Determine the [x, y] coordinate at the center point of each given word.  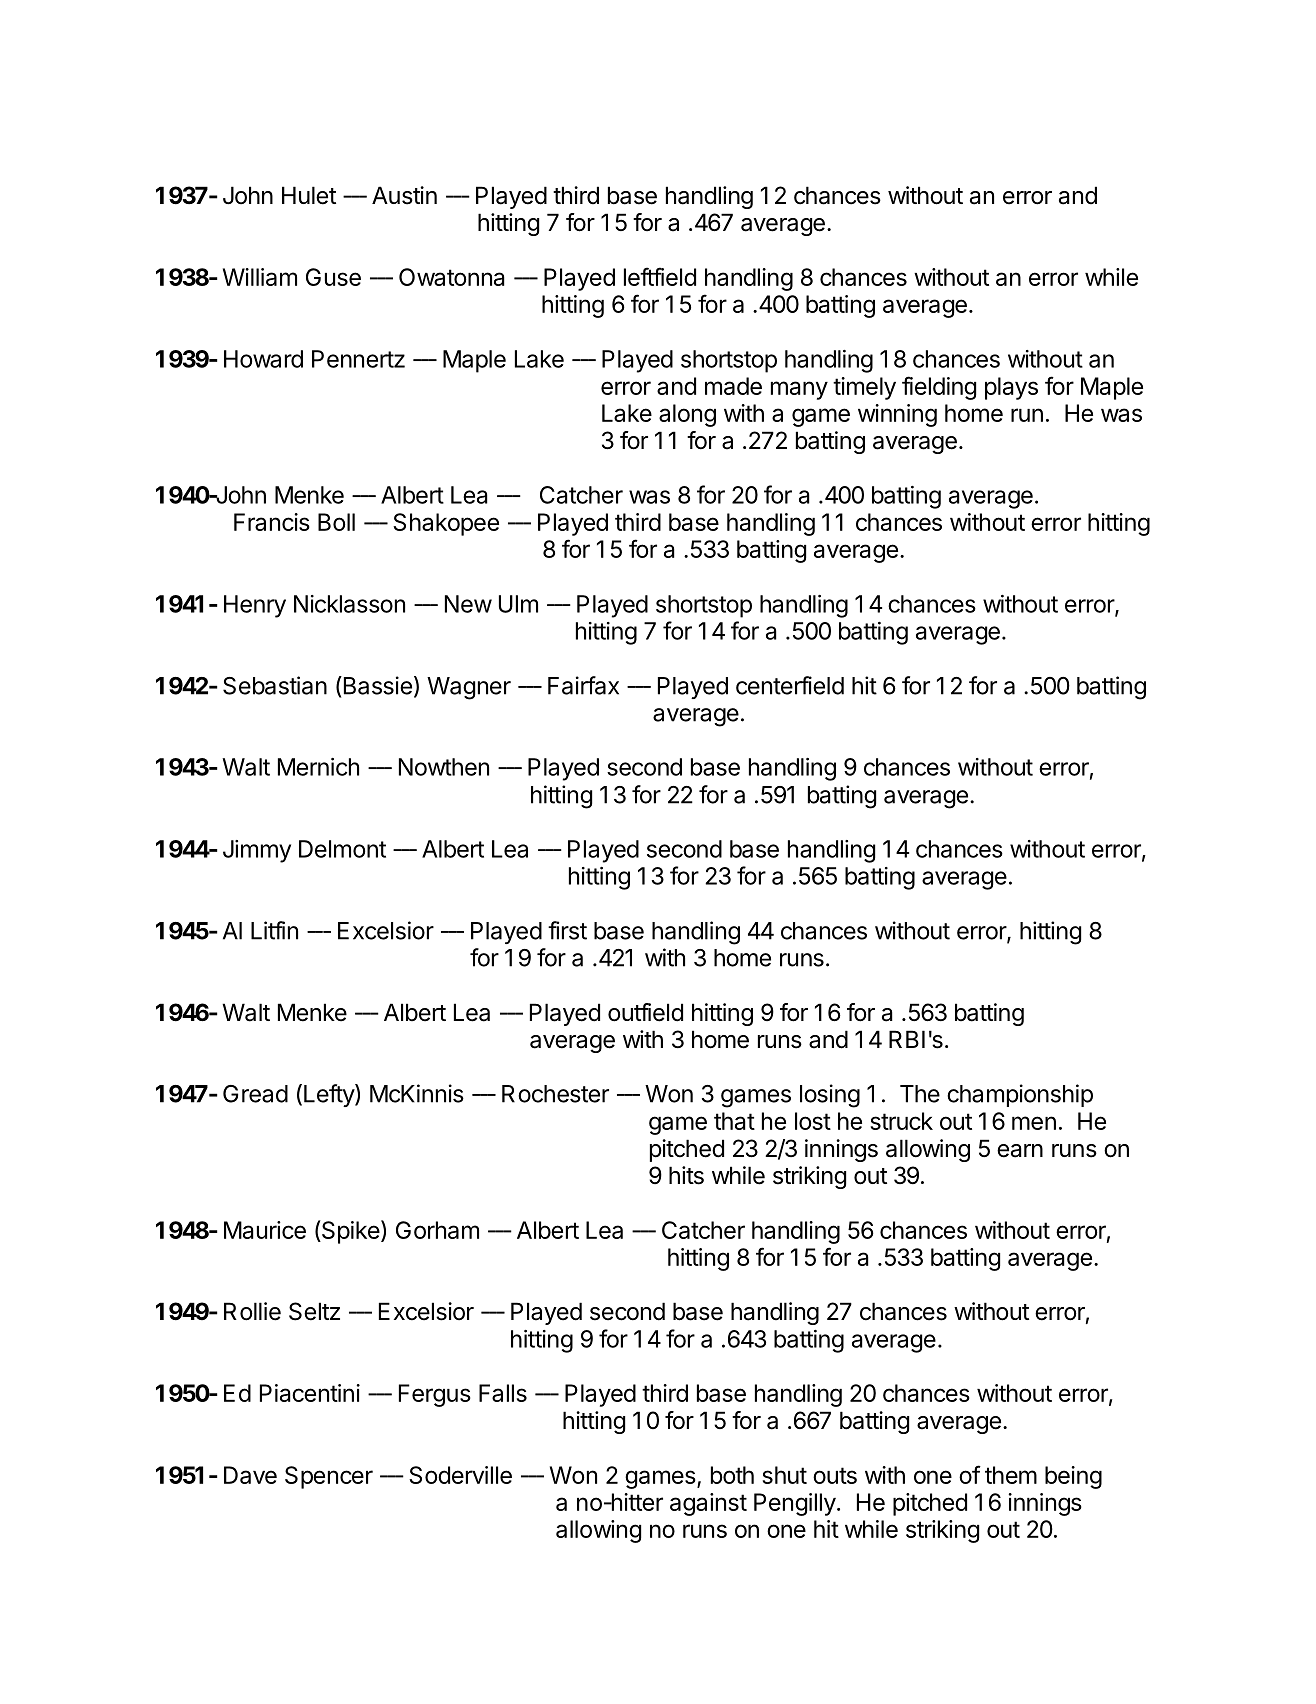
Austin [404, 195]
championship [1020, 1095]
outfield [645, 1012]
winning [897, 415]
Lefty [330, 1095]
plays [1011, 388]
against [708, 1504]
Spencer [329, 1477]
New [468, 604]
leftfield [660, 276]
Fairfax [583, 685]
